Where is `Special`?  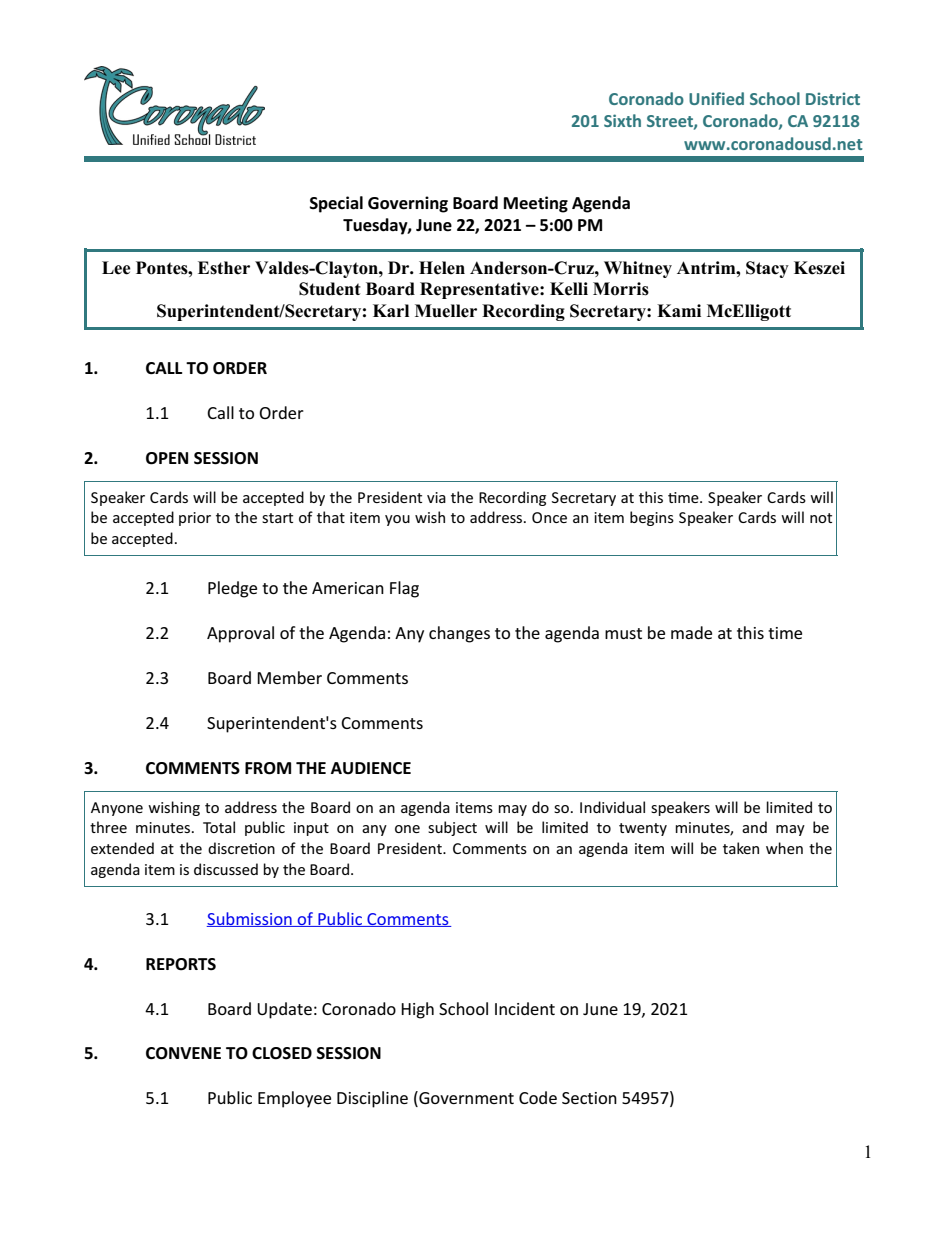
Special is located at coordinates (336, 204).
